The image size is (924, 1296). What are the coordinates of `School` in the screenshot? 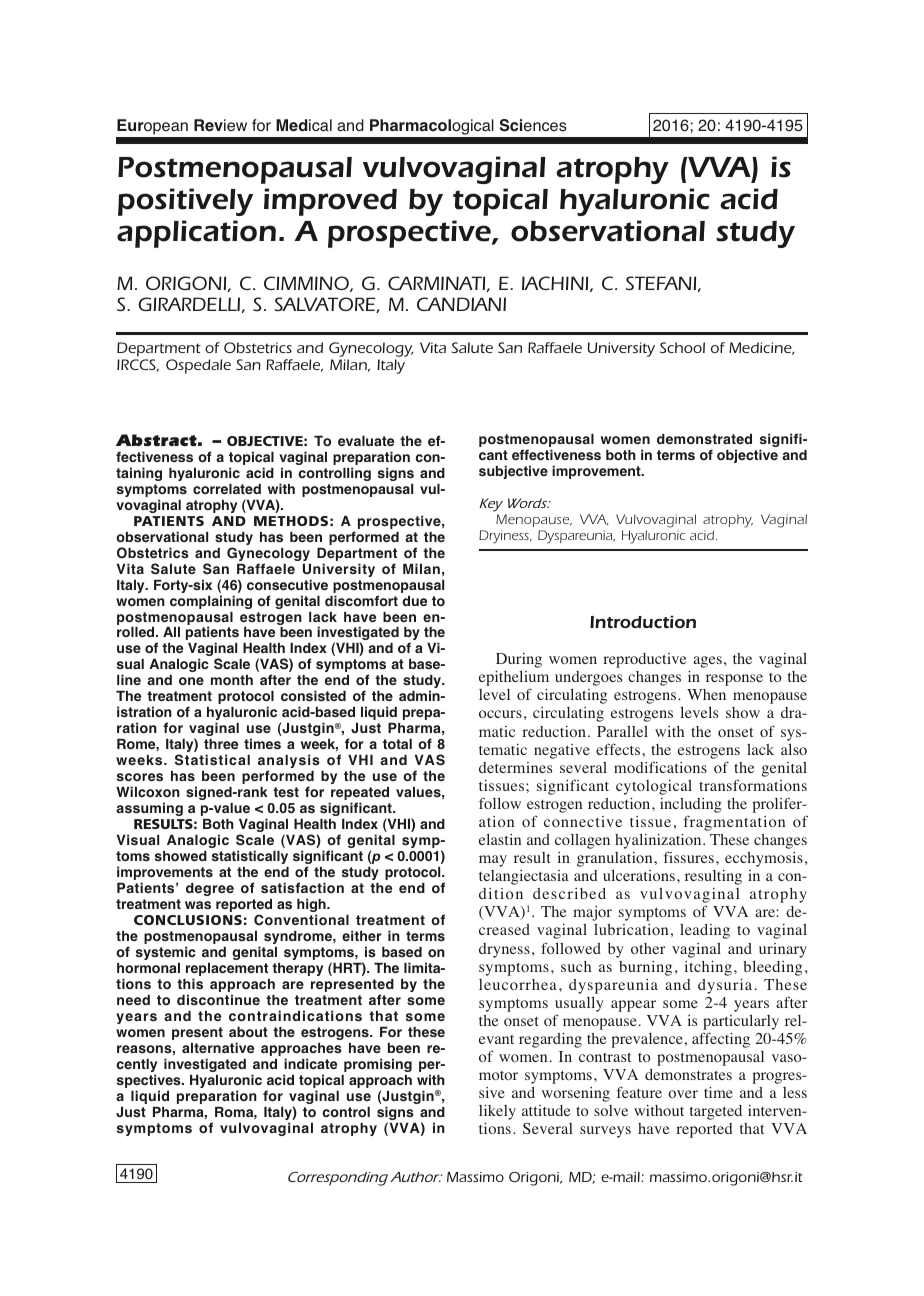 It's located at (682, 347).
